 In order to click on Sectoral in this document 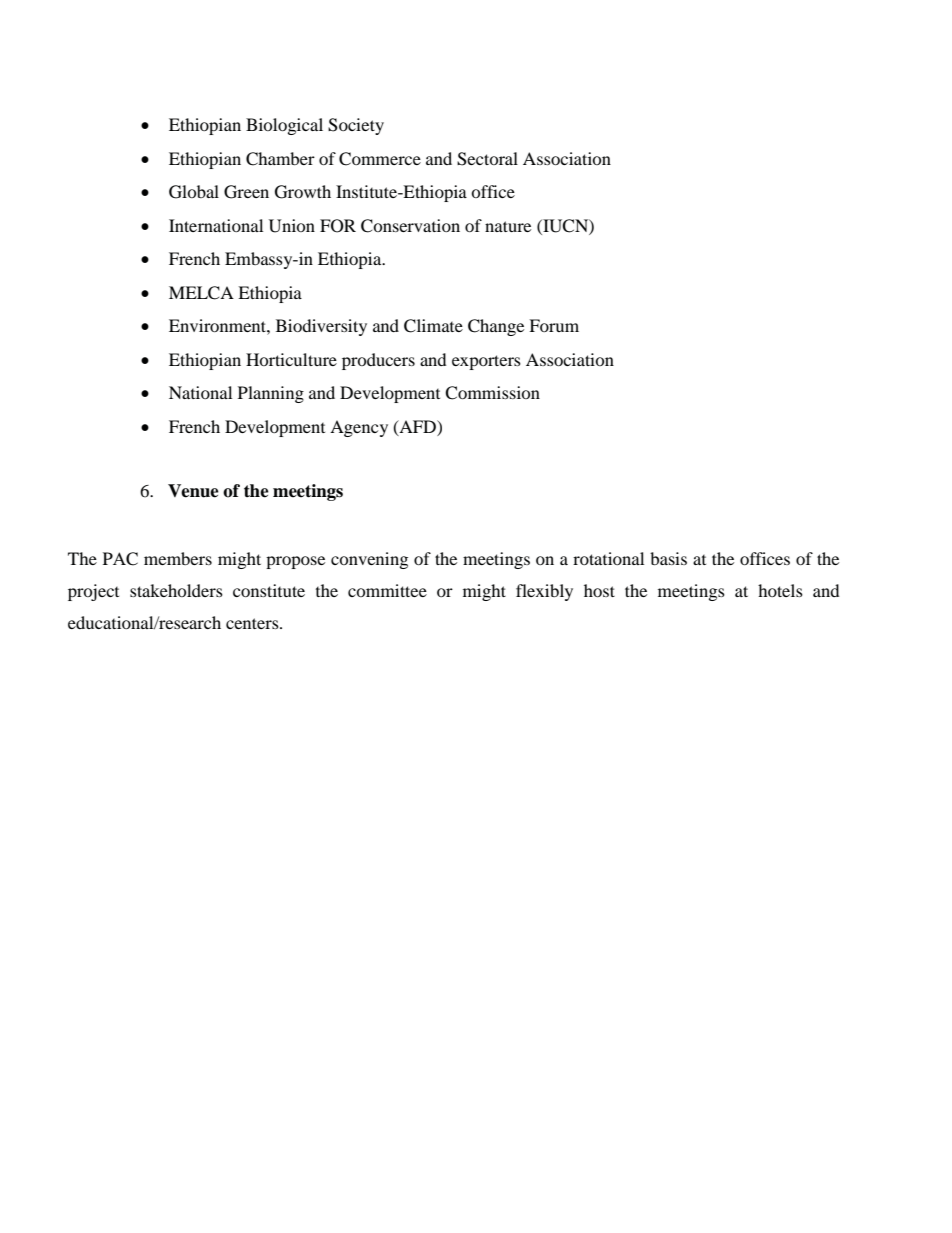, I will do `click(487, 159)`.
